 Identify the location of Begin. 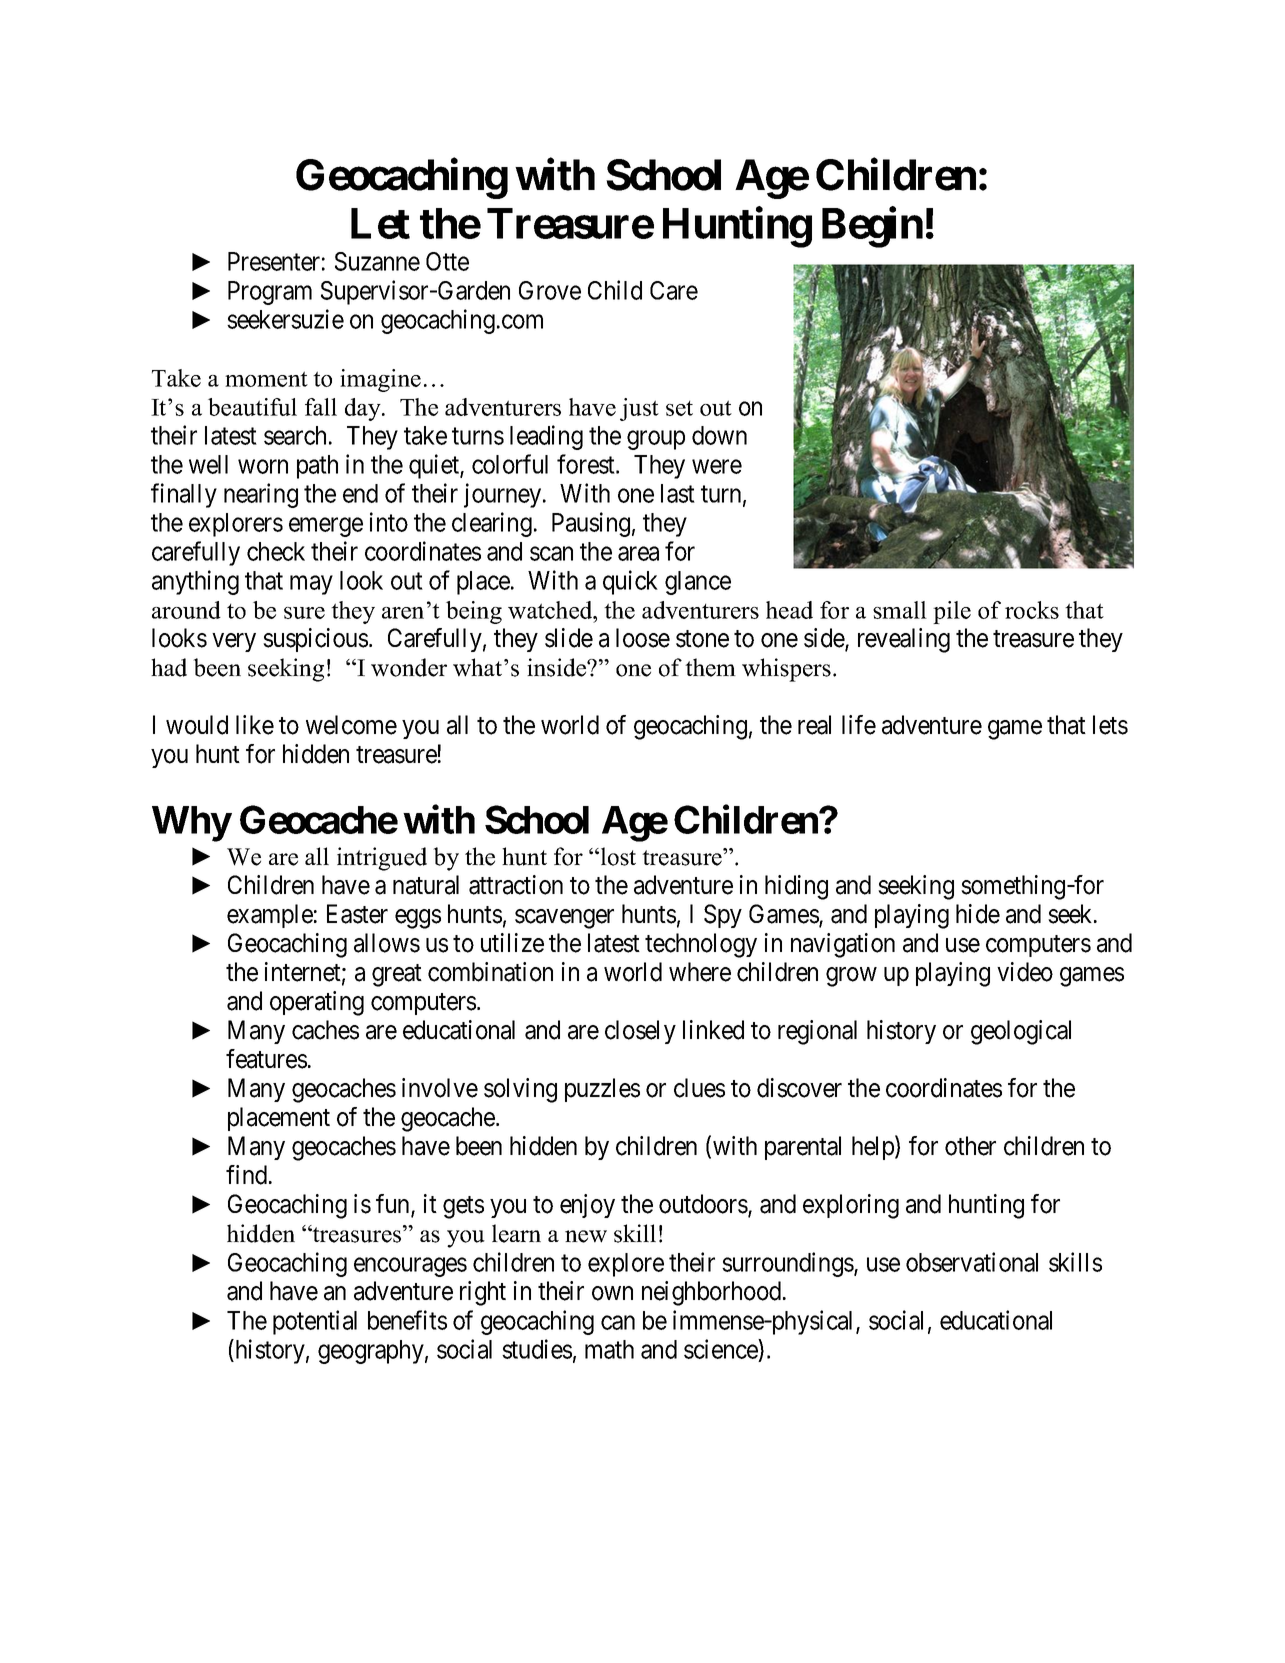
(872, 227).
